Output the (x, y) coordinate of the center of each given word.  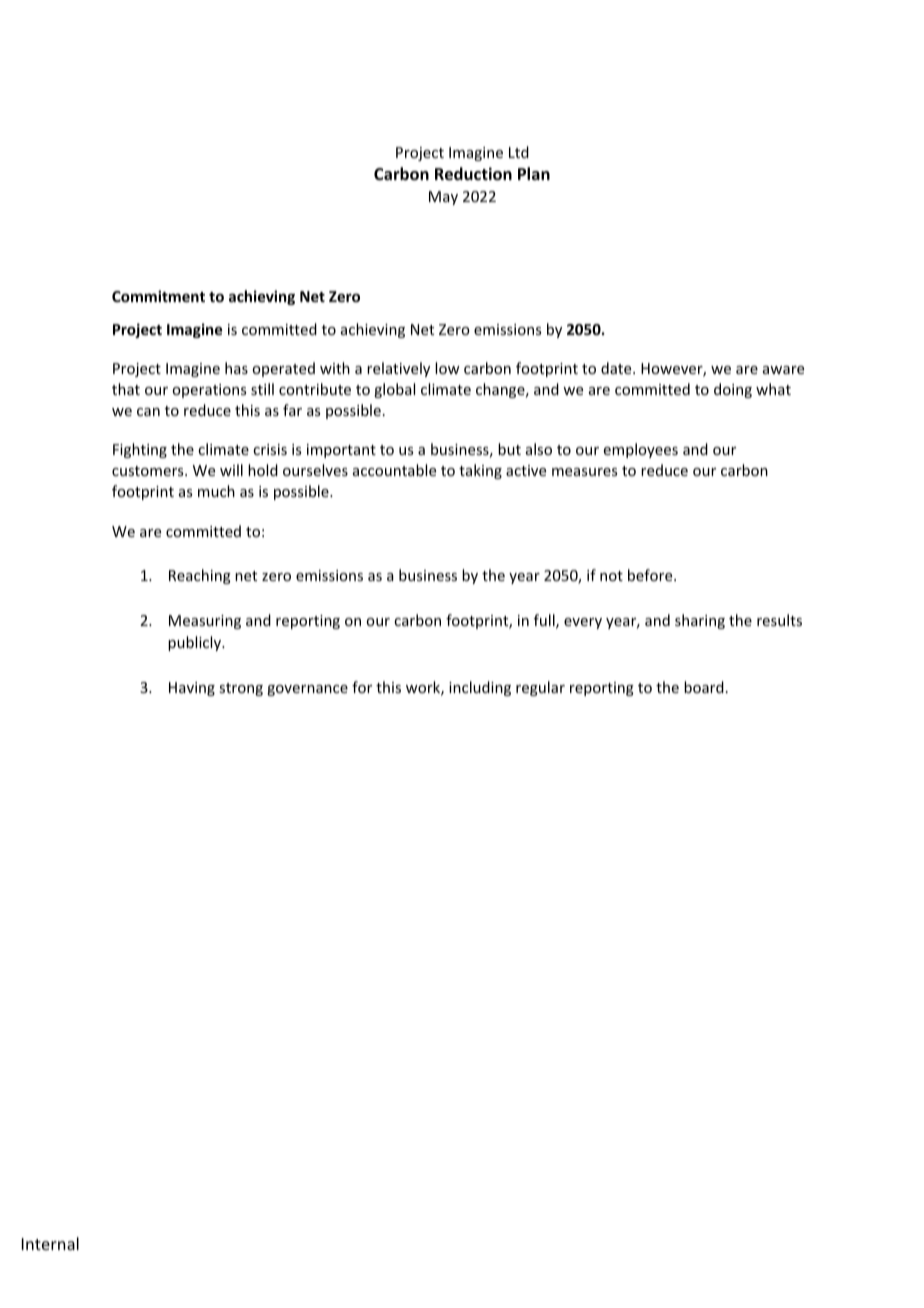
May (443, 198)
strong (241, 689)
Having (192, 689)
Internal (50, 1243)
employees (641, 450)
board (704, 687)
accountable (394, 470)
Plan (534, 173)
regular (540, 688)
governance (307, 690)
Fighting (140, 450)
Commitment (158, 296)
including (480, 688)
